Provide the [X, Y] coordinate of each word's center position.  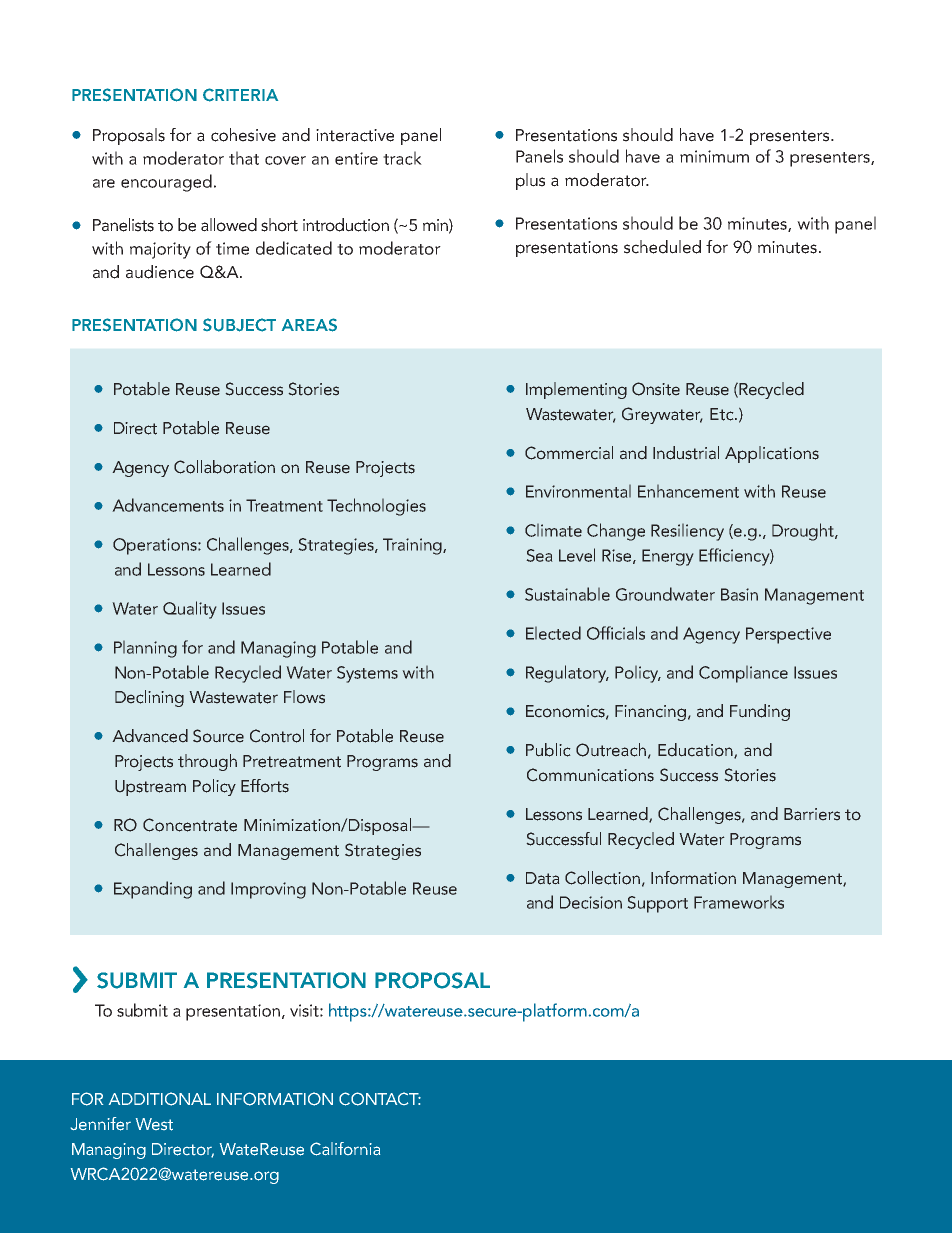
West [154, 1124]
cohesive [243, 135]
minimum [714, 156]
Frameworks [739, 902]
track [402, 158]
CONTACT [380, 1099]
